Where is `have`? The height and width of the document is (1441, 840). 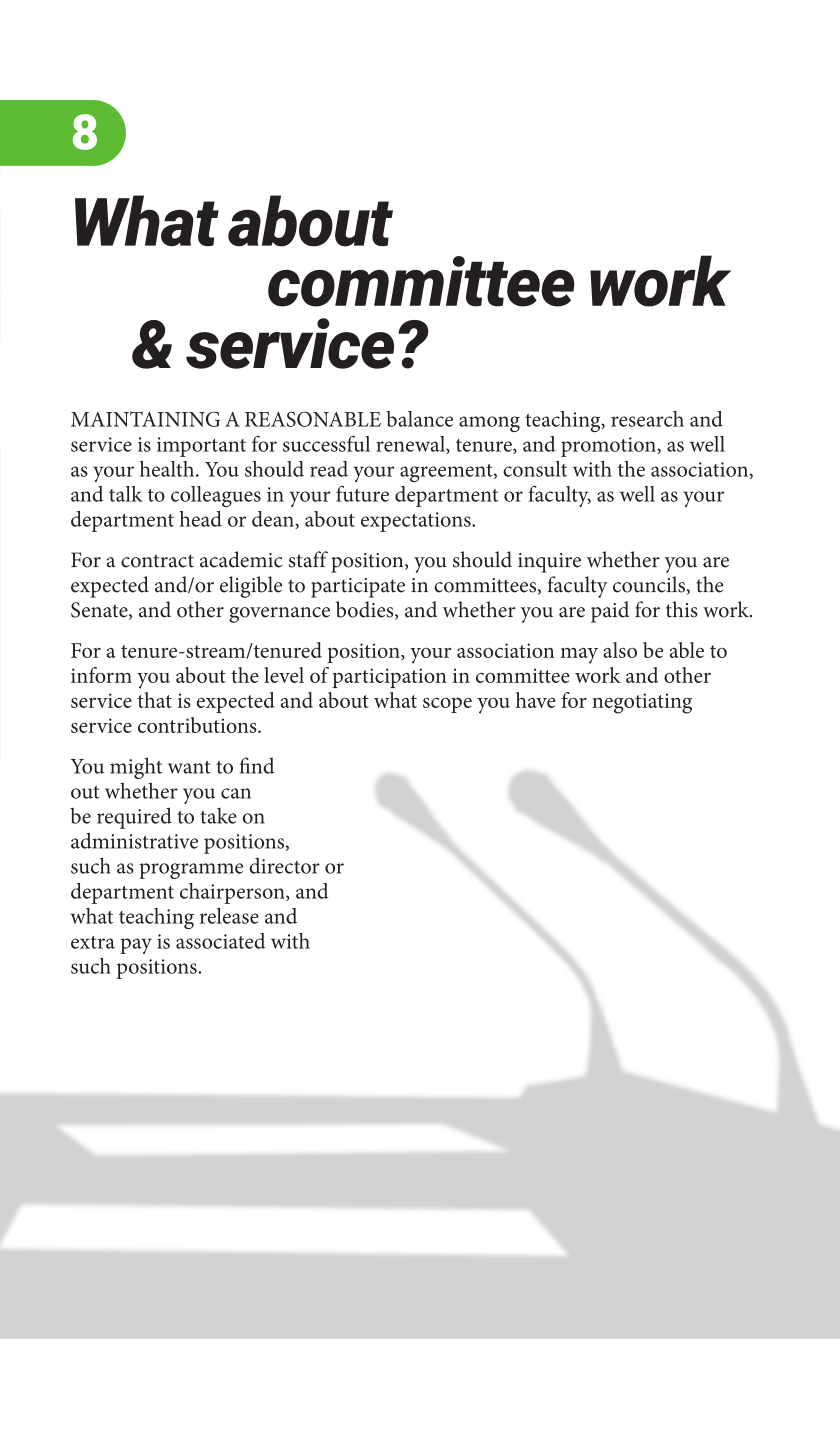
have is located at coordinates (536, 700).
